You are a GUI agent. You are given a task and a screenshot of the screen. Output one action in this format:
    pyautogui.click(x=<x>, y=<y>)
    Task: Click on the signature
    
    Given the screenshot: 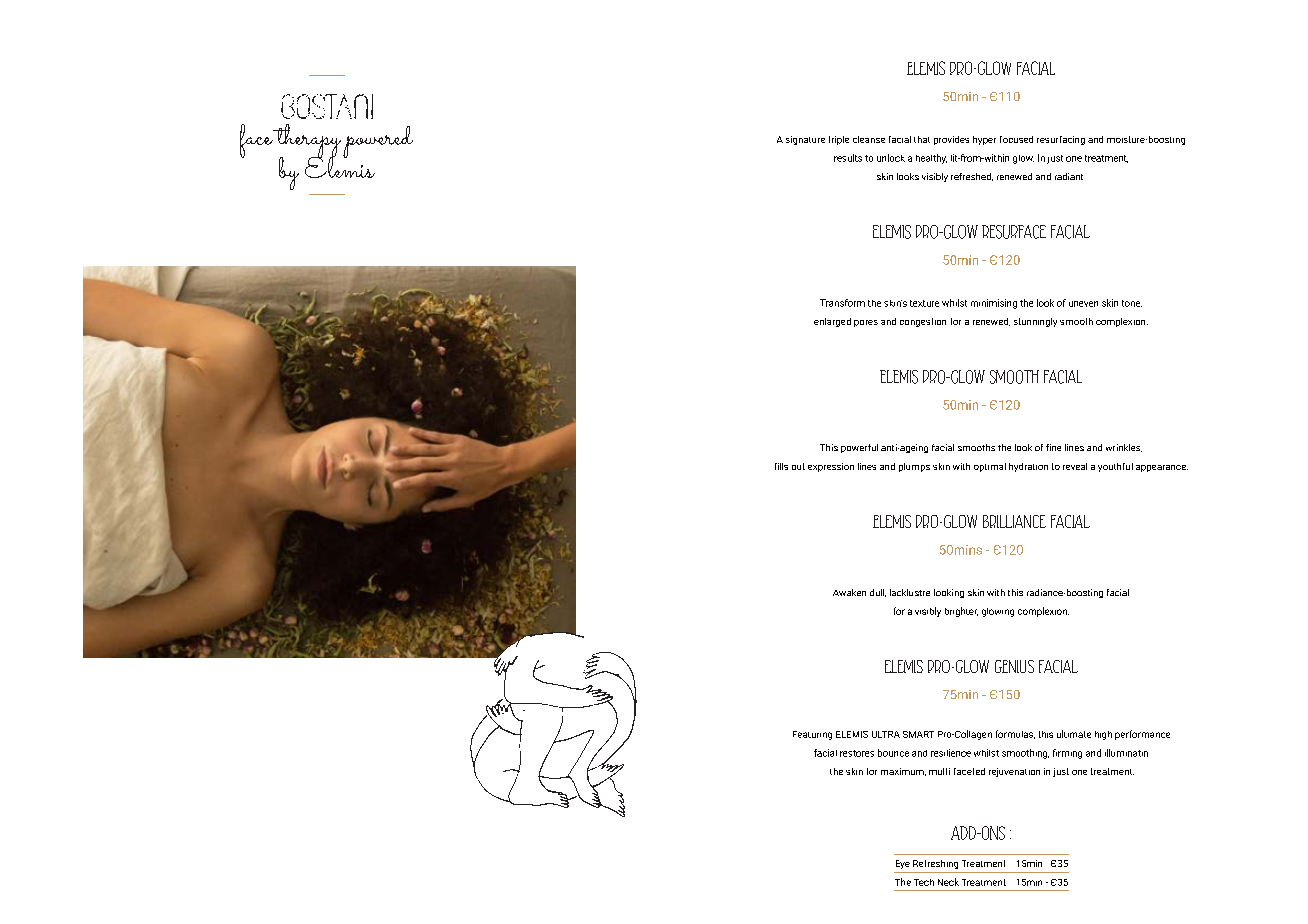 What is the action you would take?
    pyautogui.click(x=805, y=140)
